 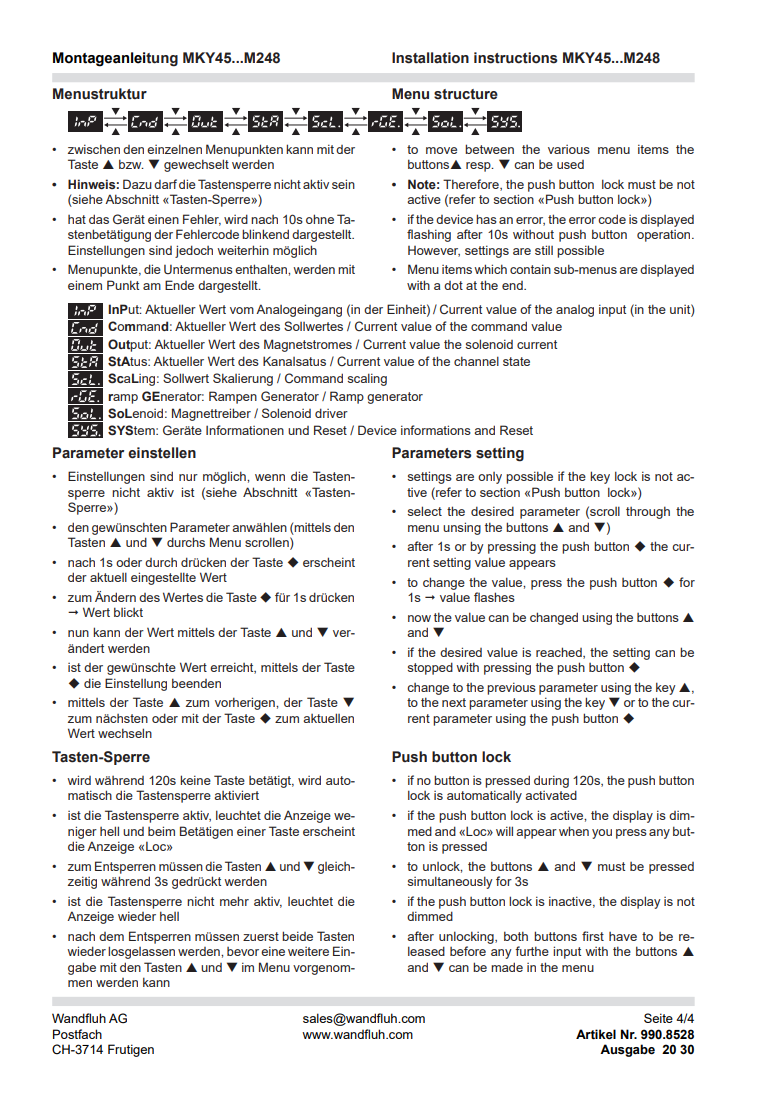 What do you see at coordinates (308, 951) in the page?
I see `weitere` at bounding box center [308, 951].
